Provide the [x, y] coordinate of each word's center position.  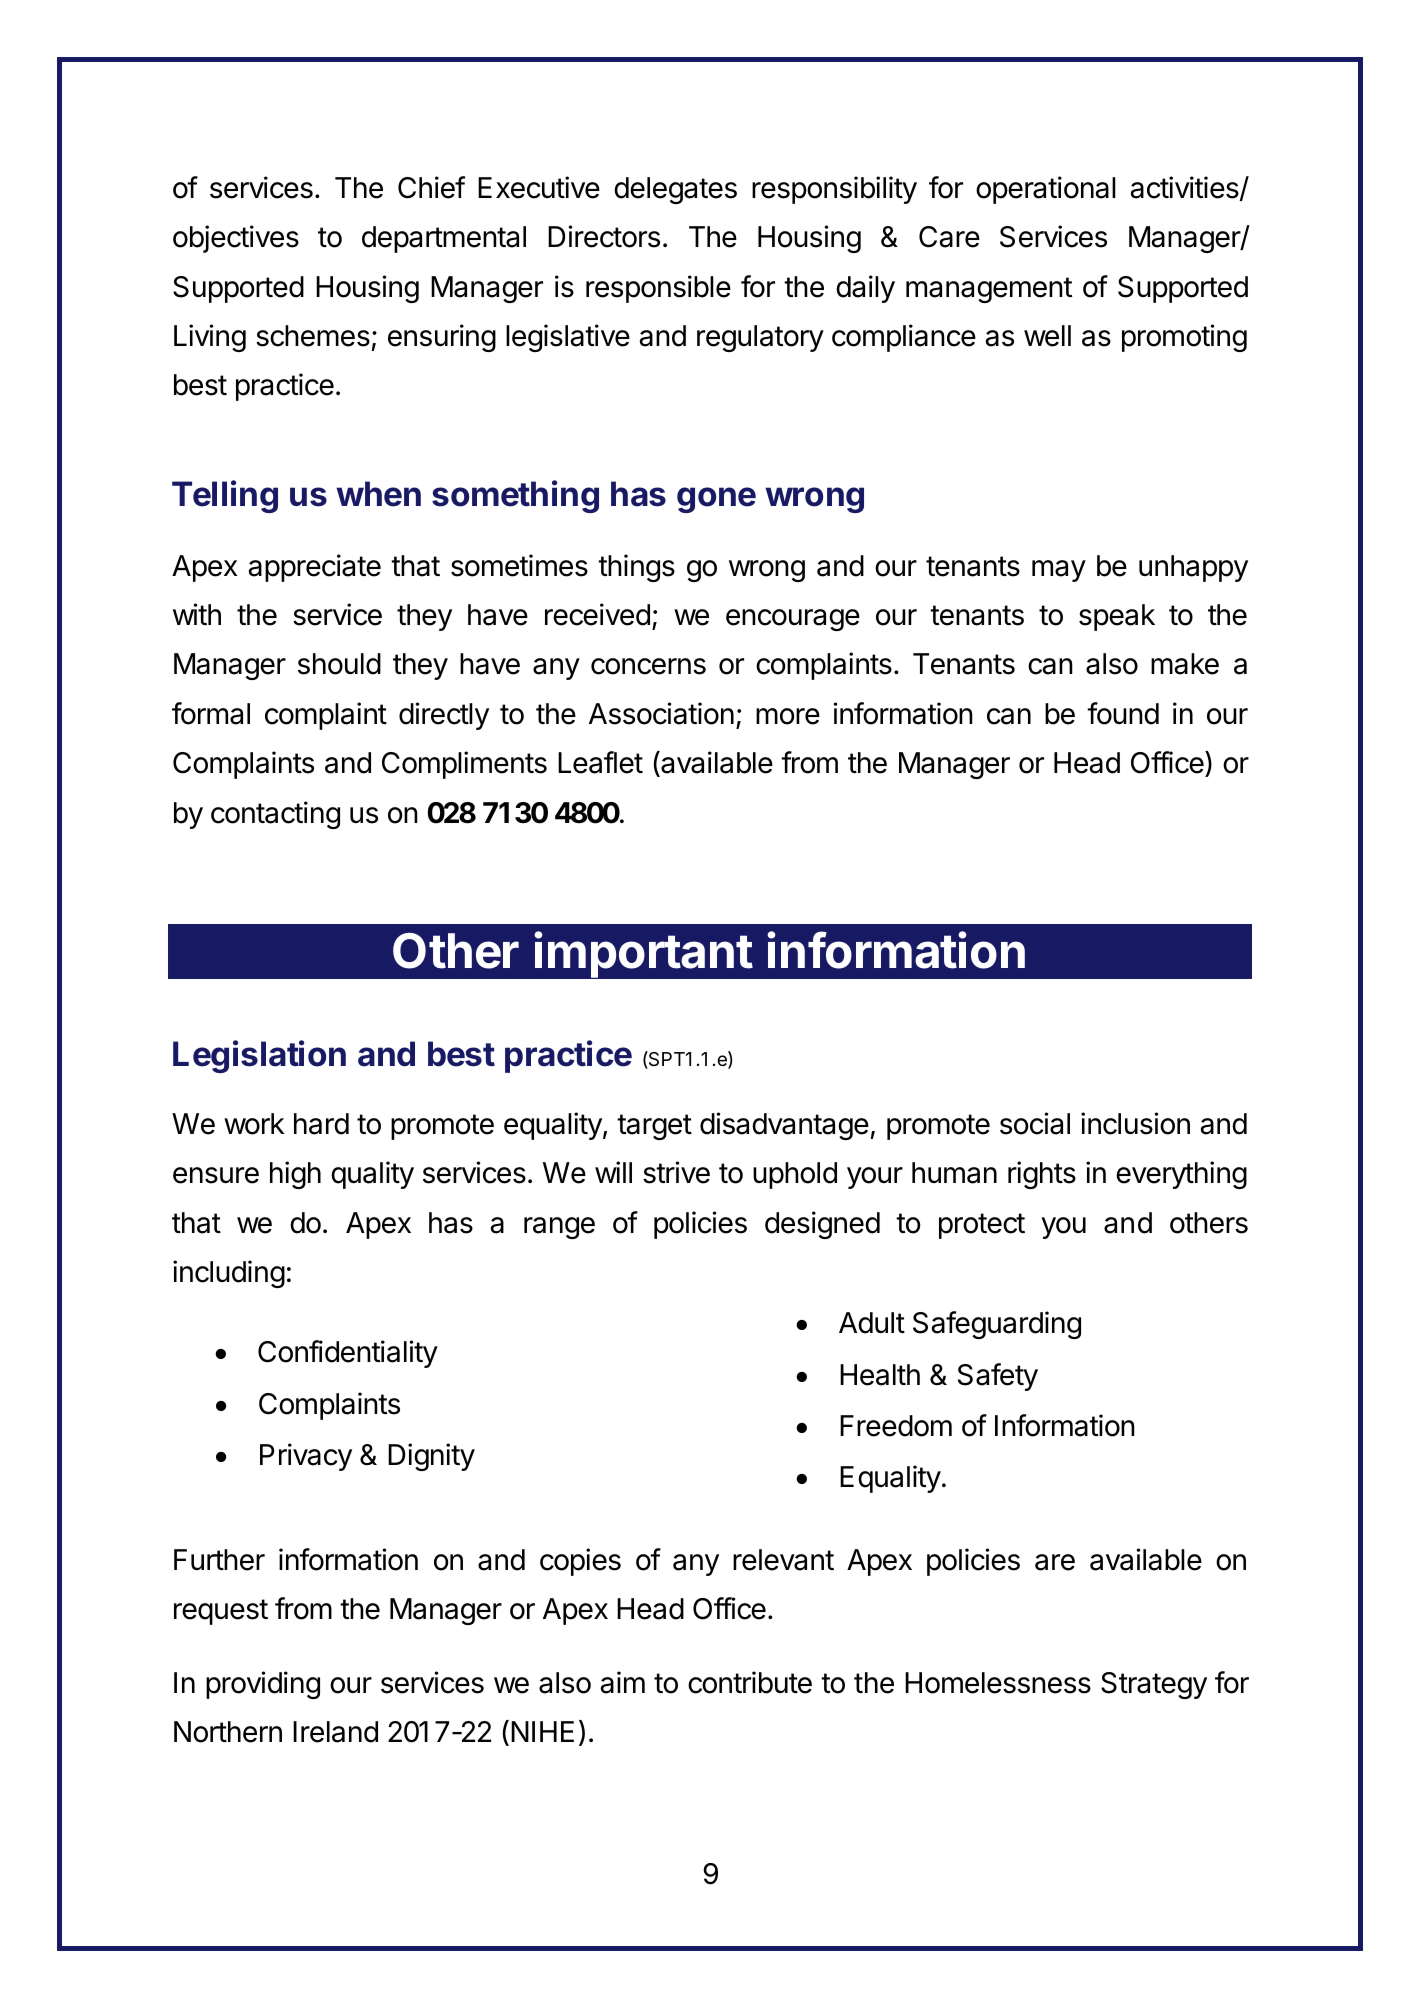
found [1123, 713]
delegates [675, 190]
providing [263, 1685]
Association [661, 713]
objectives [236, 239]
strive [676, 1172]
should [339, 664]
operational [1046, 190]
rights [1042, 1175]
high [295, 1175]
